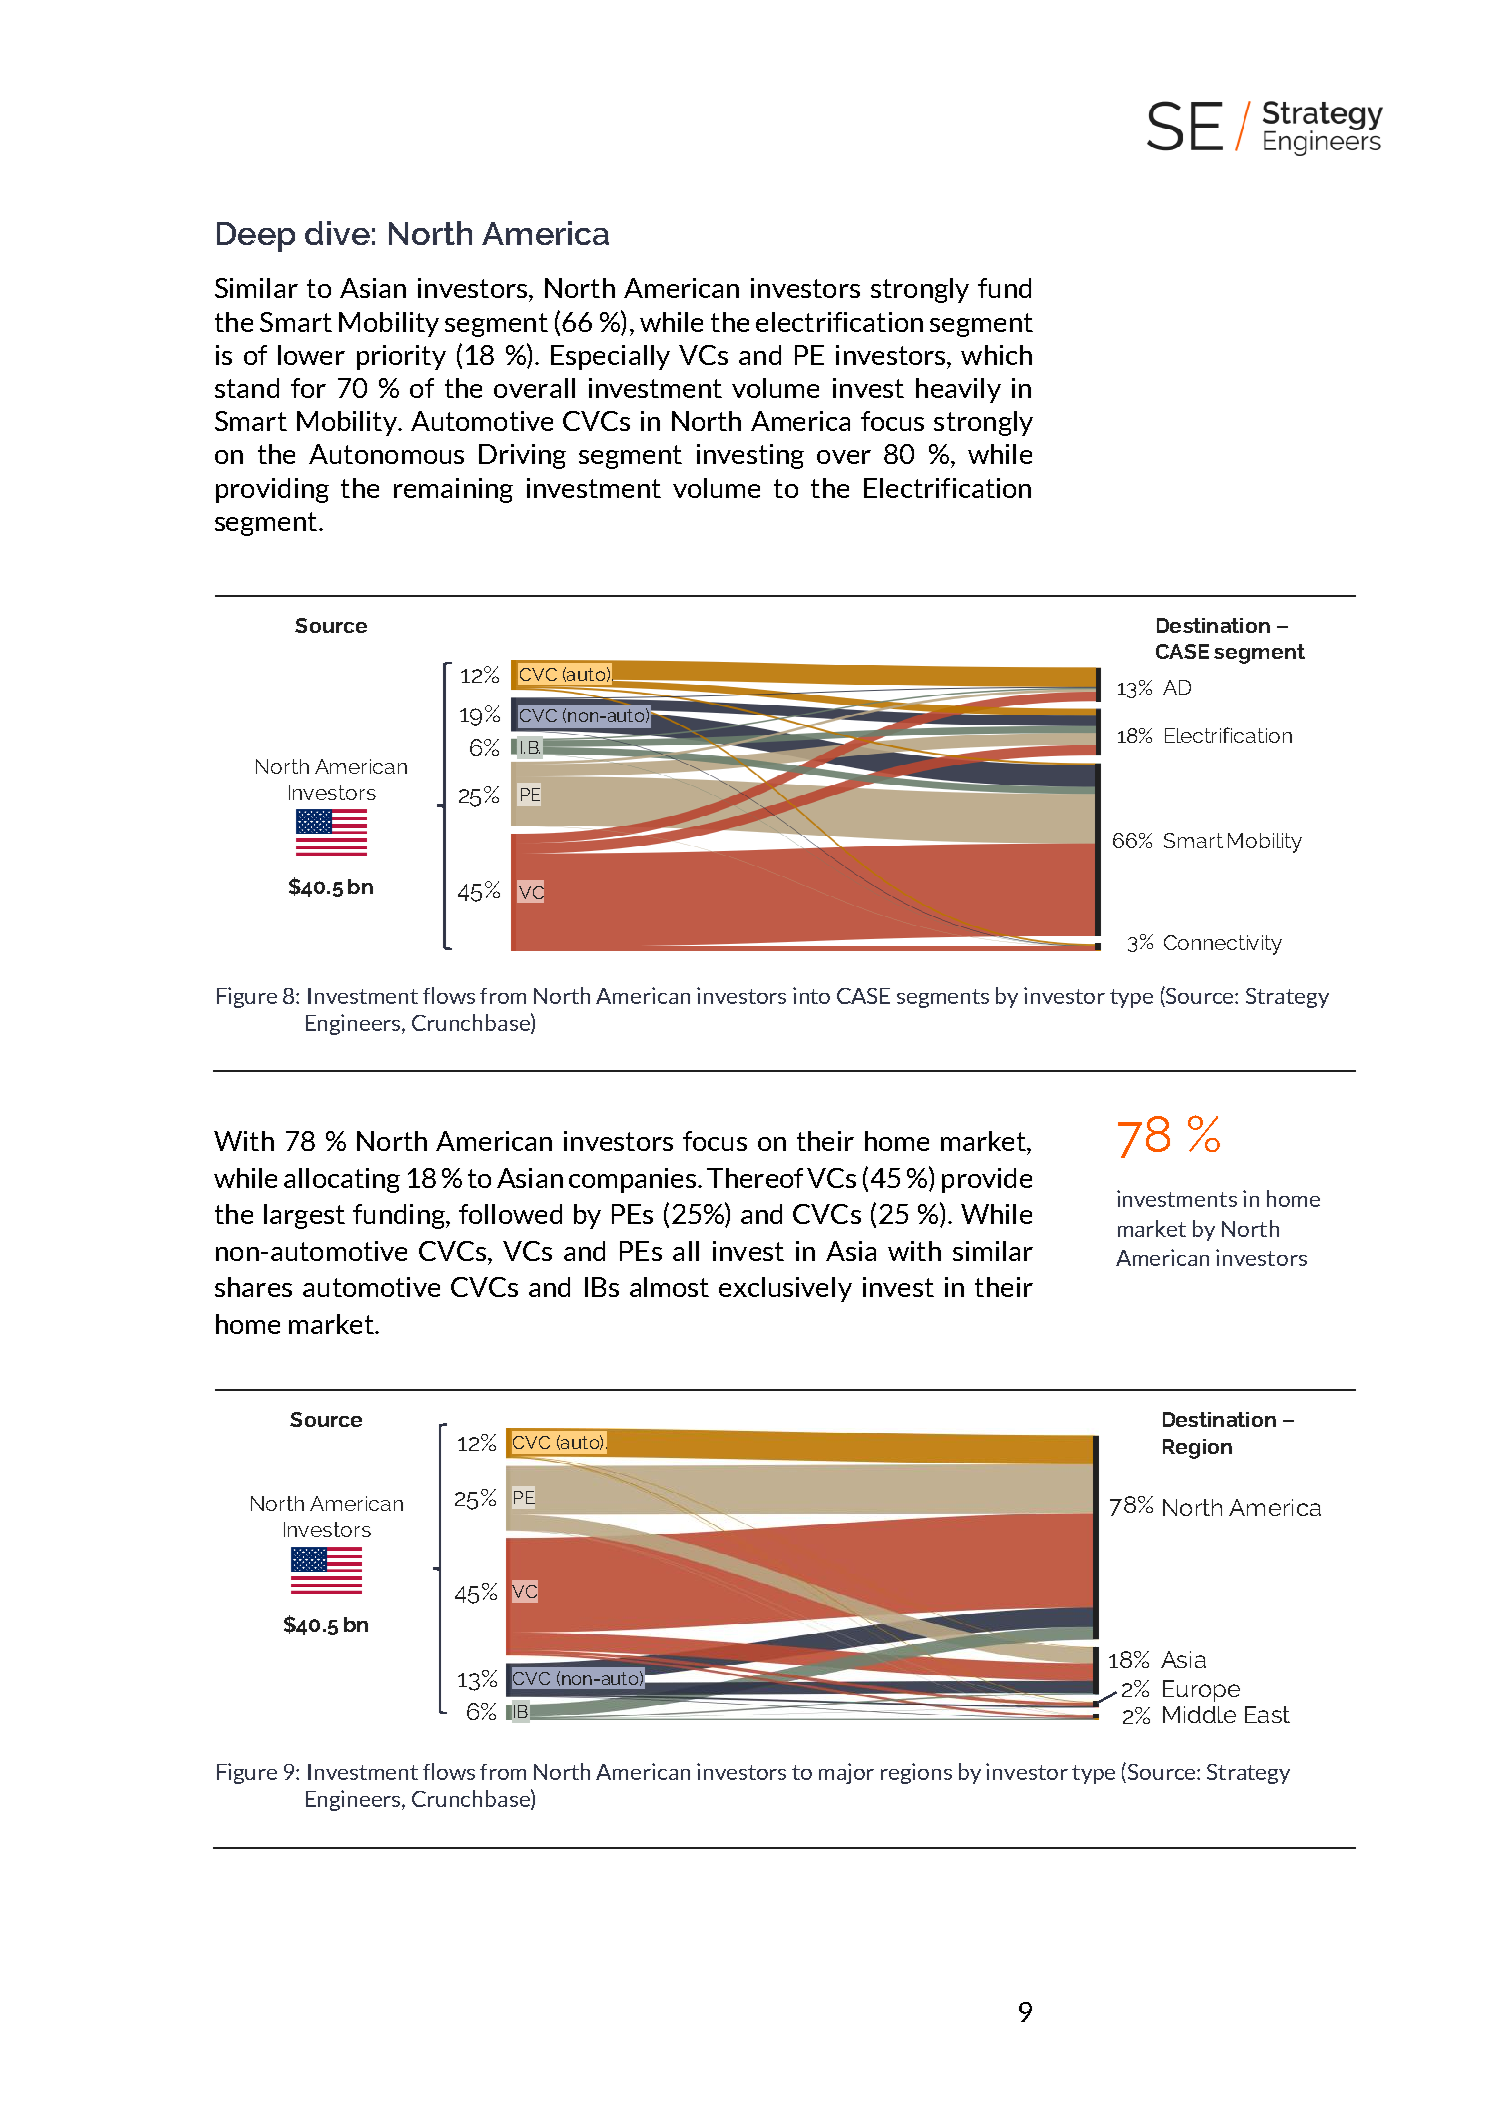 The width and height of the page is (1496, 2117). Describe the element at coordinates (610, 357) in the page. I see `Especially` at that location.
